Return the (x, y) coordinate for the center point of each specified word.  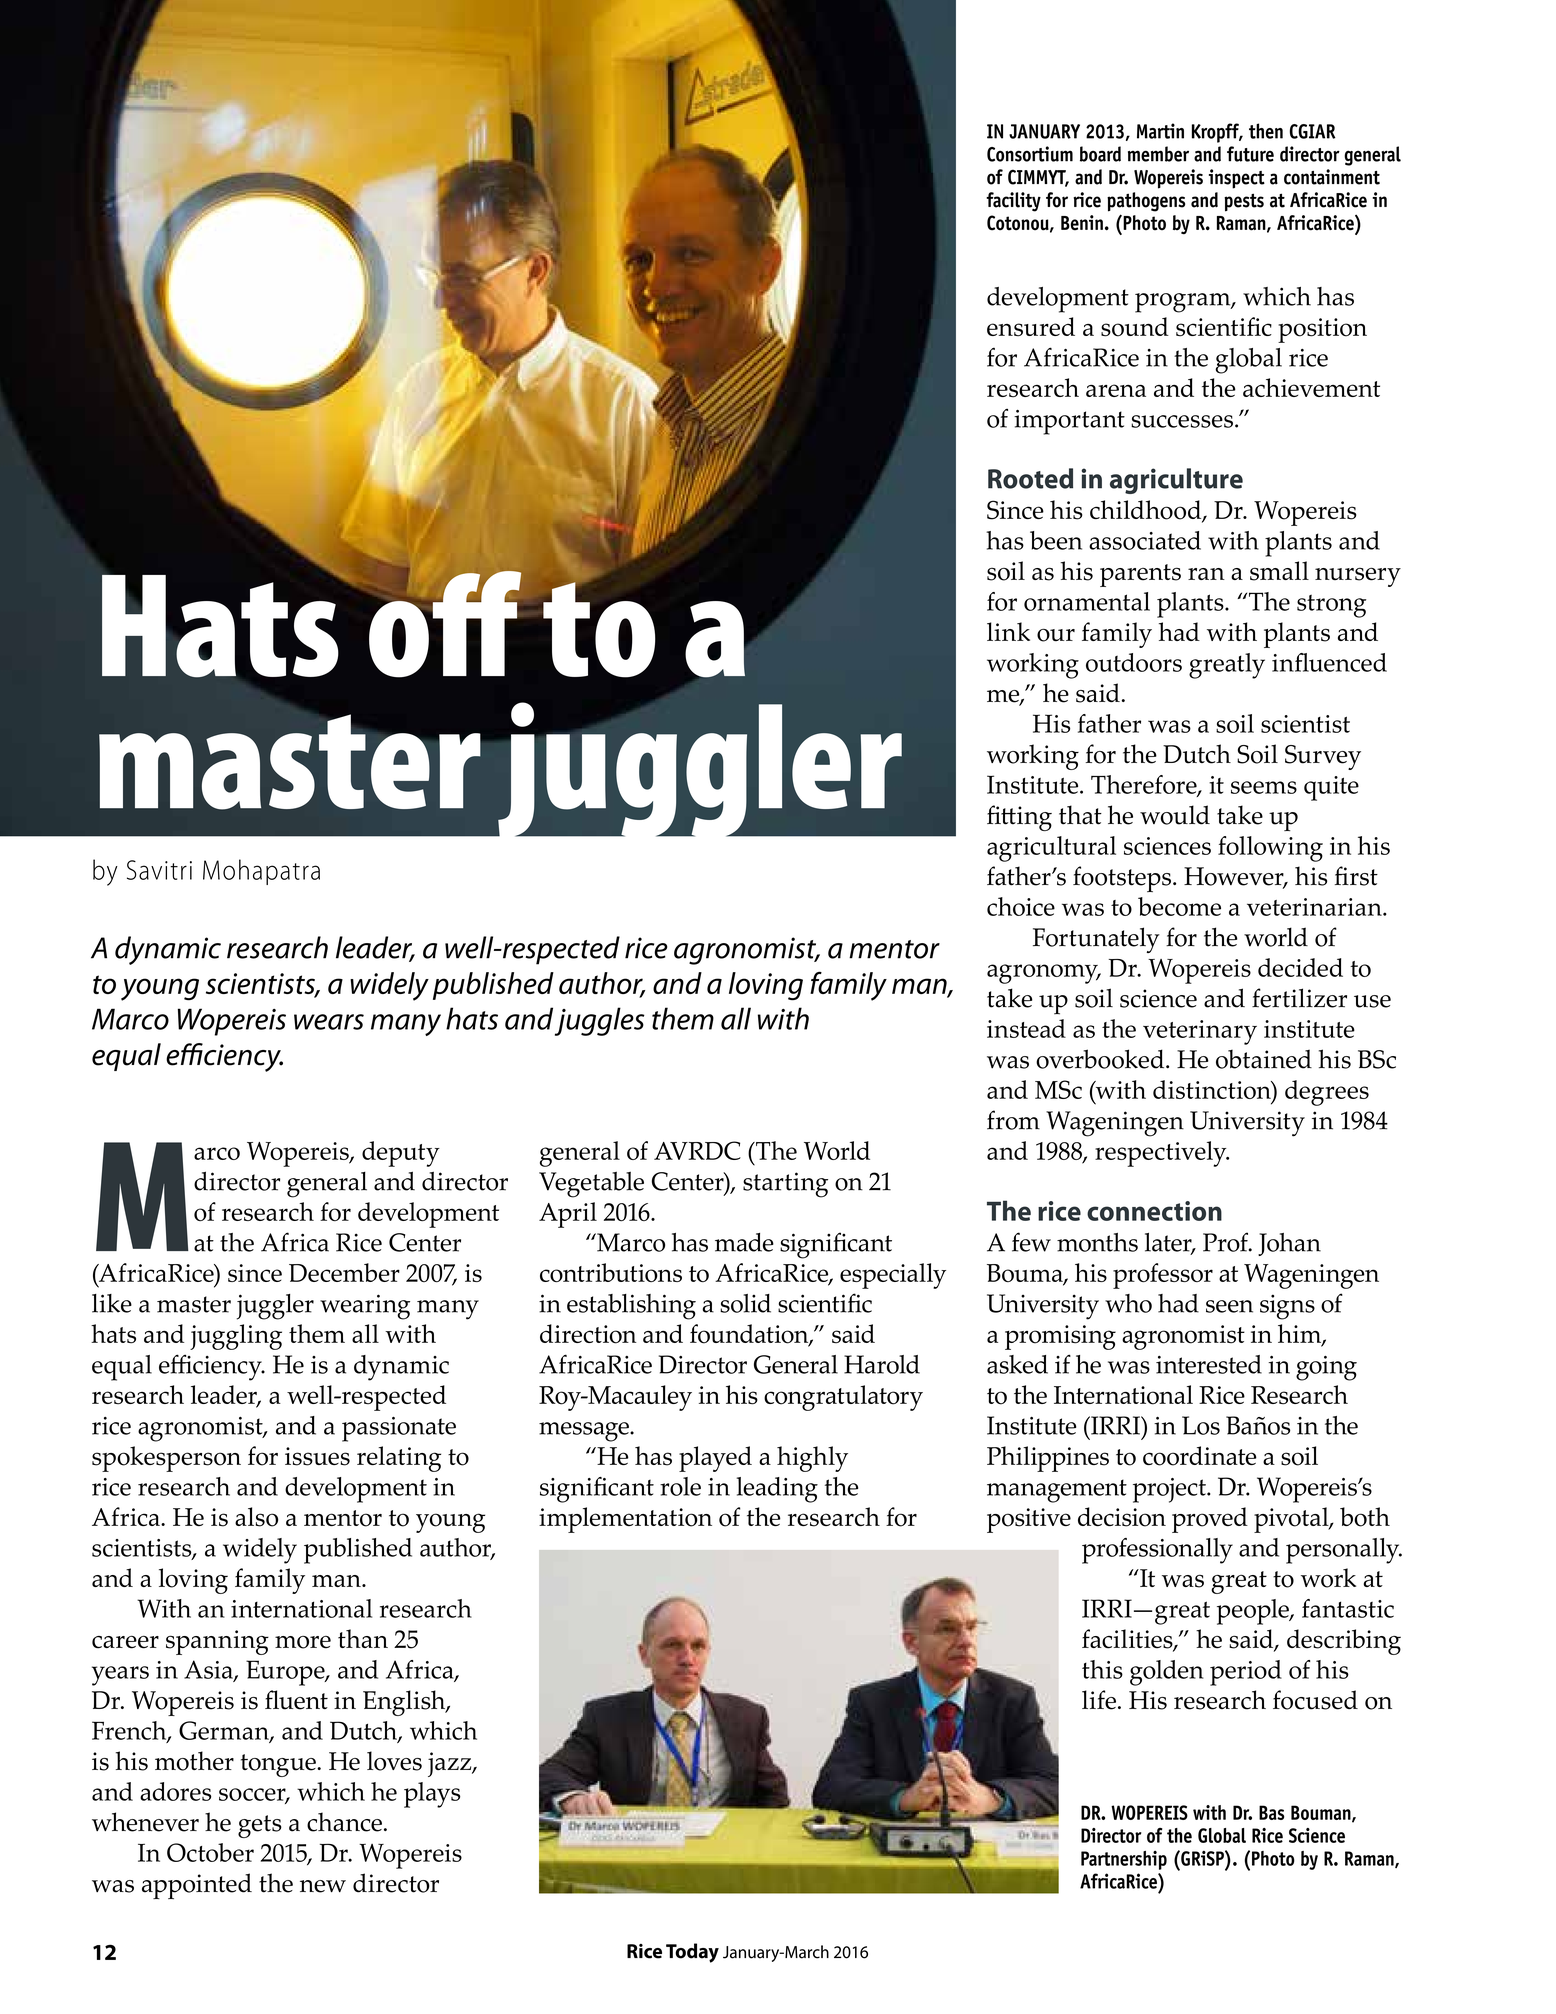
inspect (1237, 179)
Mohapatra (261, 872)
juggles (600, 1021)
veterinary (1200, 1032)
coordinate (1200, 1456)
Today (692, 1953)
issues (317, 1456)
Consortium (1030, 154)
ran (1206, 574)
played (715, 1459)
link (1008, 631)
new (323, 1886)
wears (329, 1022)
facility (1013, 202)
